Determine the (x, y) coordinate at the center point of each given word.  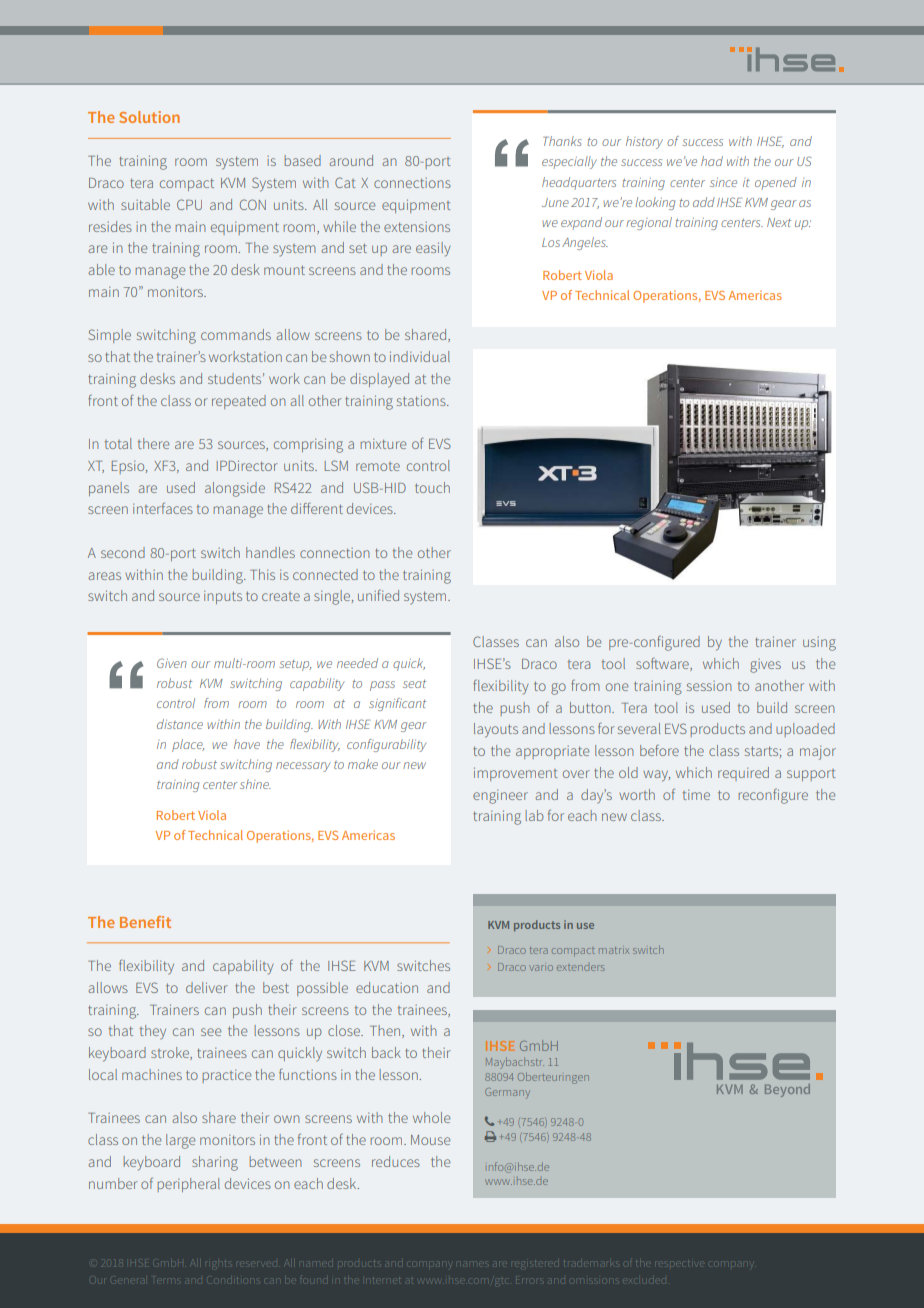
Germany (507, 1093)
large (180, 1141)
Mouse (430, 1140)
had (712, 161)
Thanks (562, 141)
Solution (149, 117)
